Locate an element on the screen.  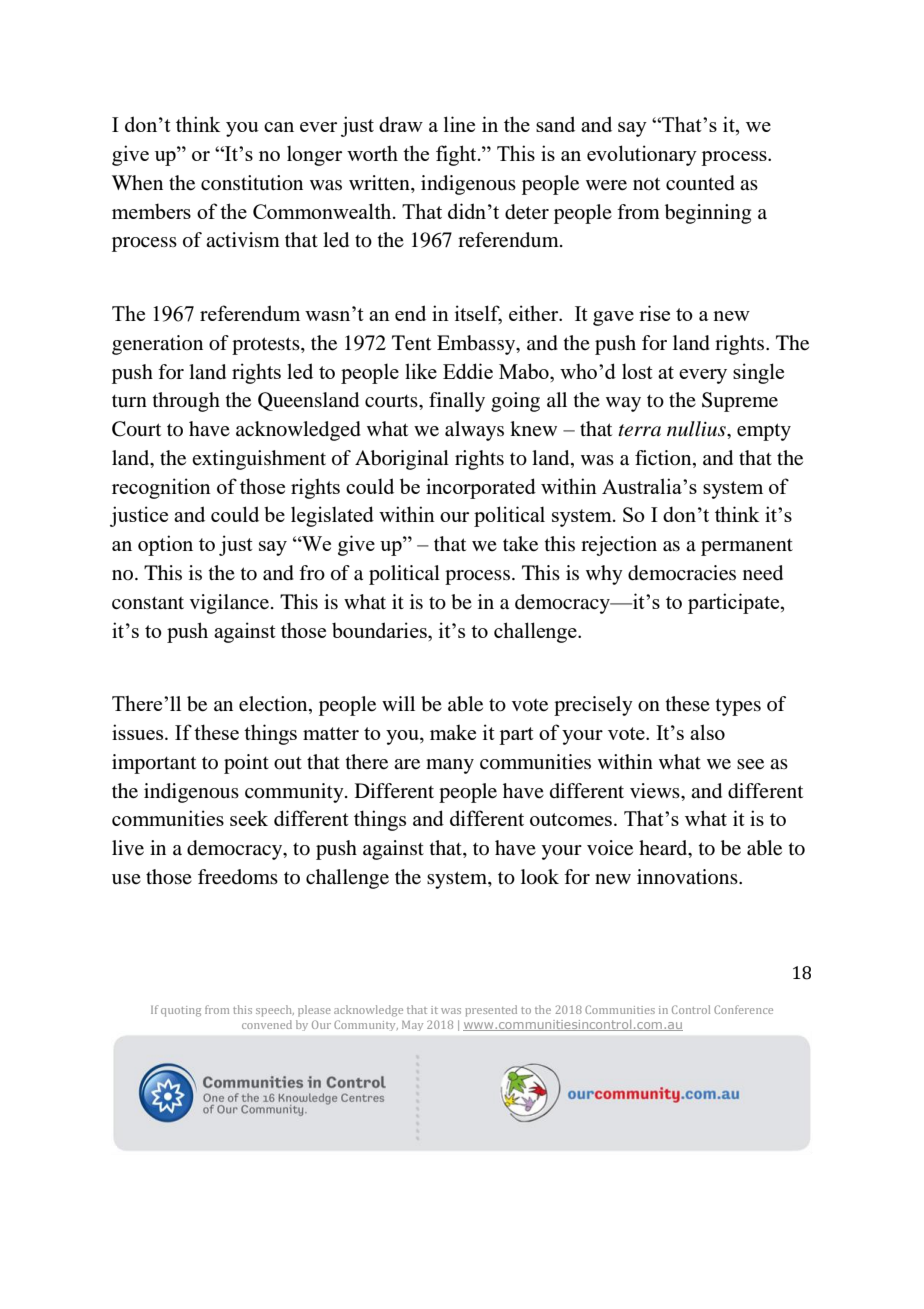
take is located at coordinates (520, 544).
